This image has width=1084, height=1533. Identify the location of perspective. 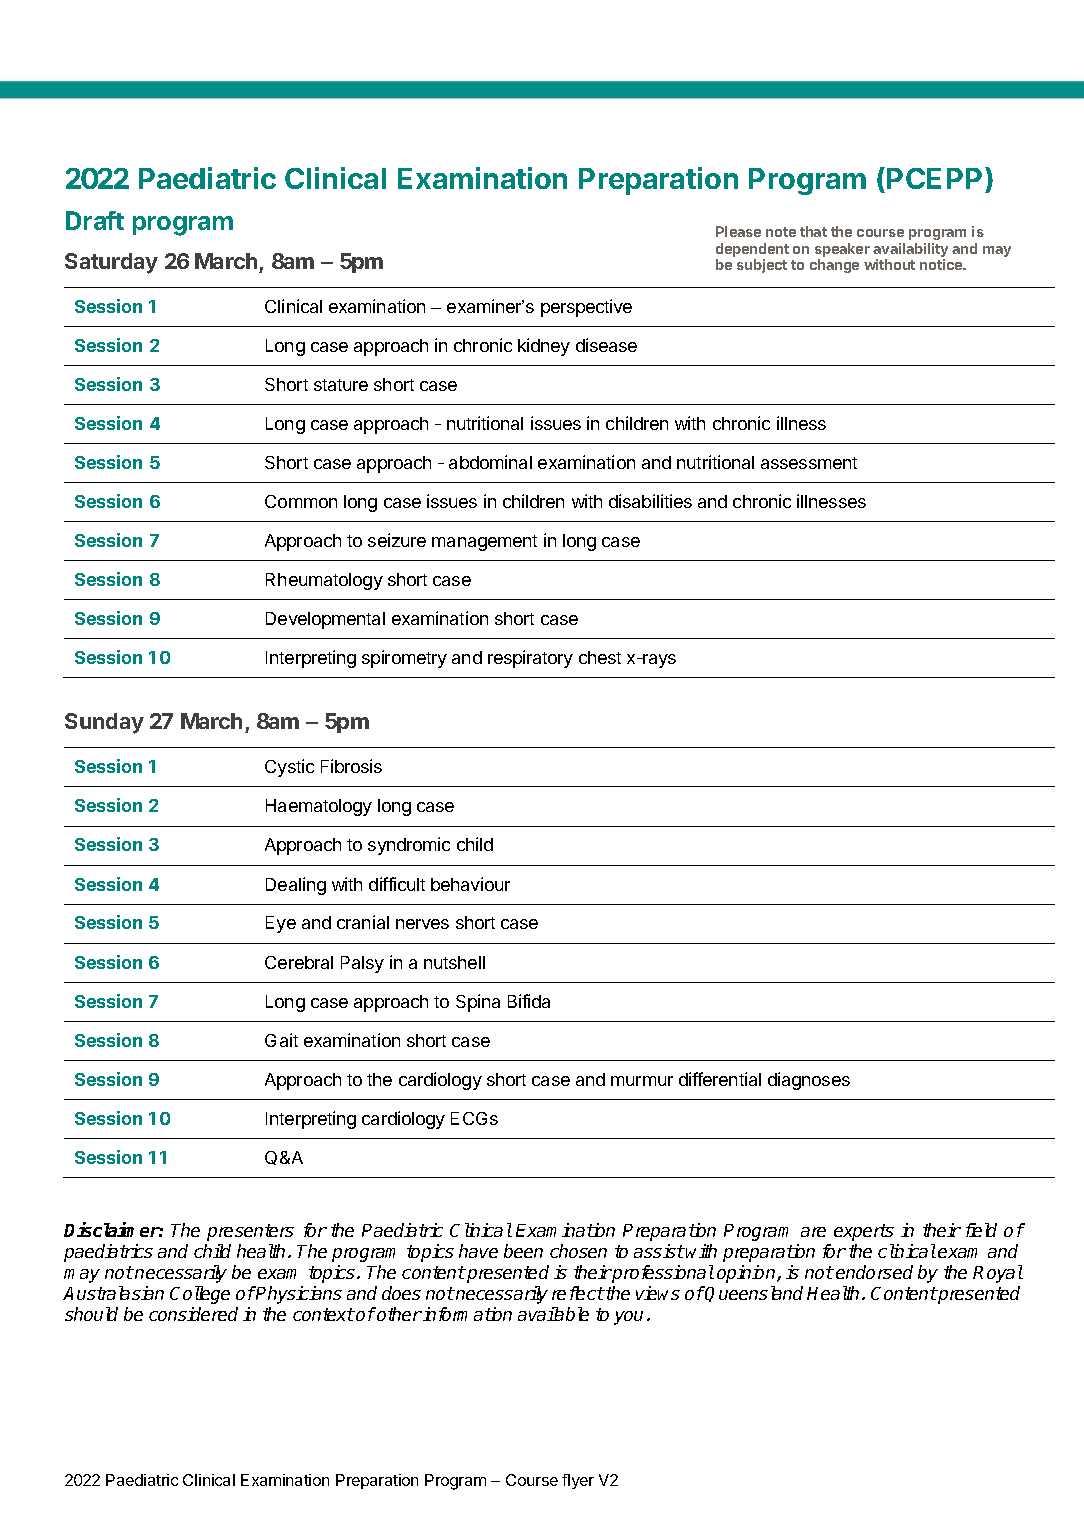
(586, 308).
